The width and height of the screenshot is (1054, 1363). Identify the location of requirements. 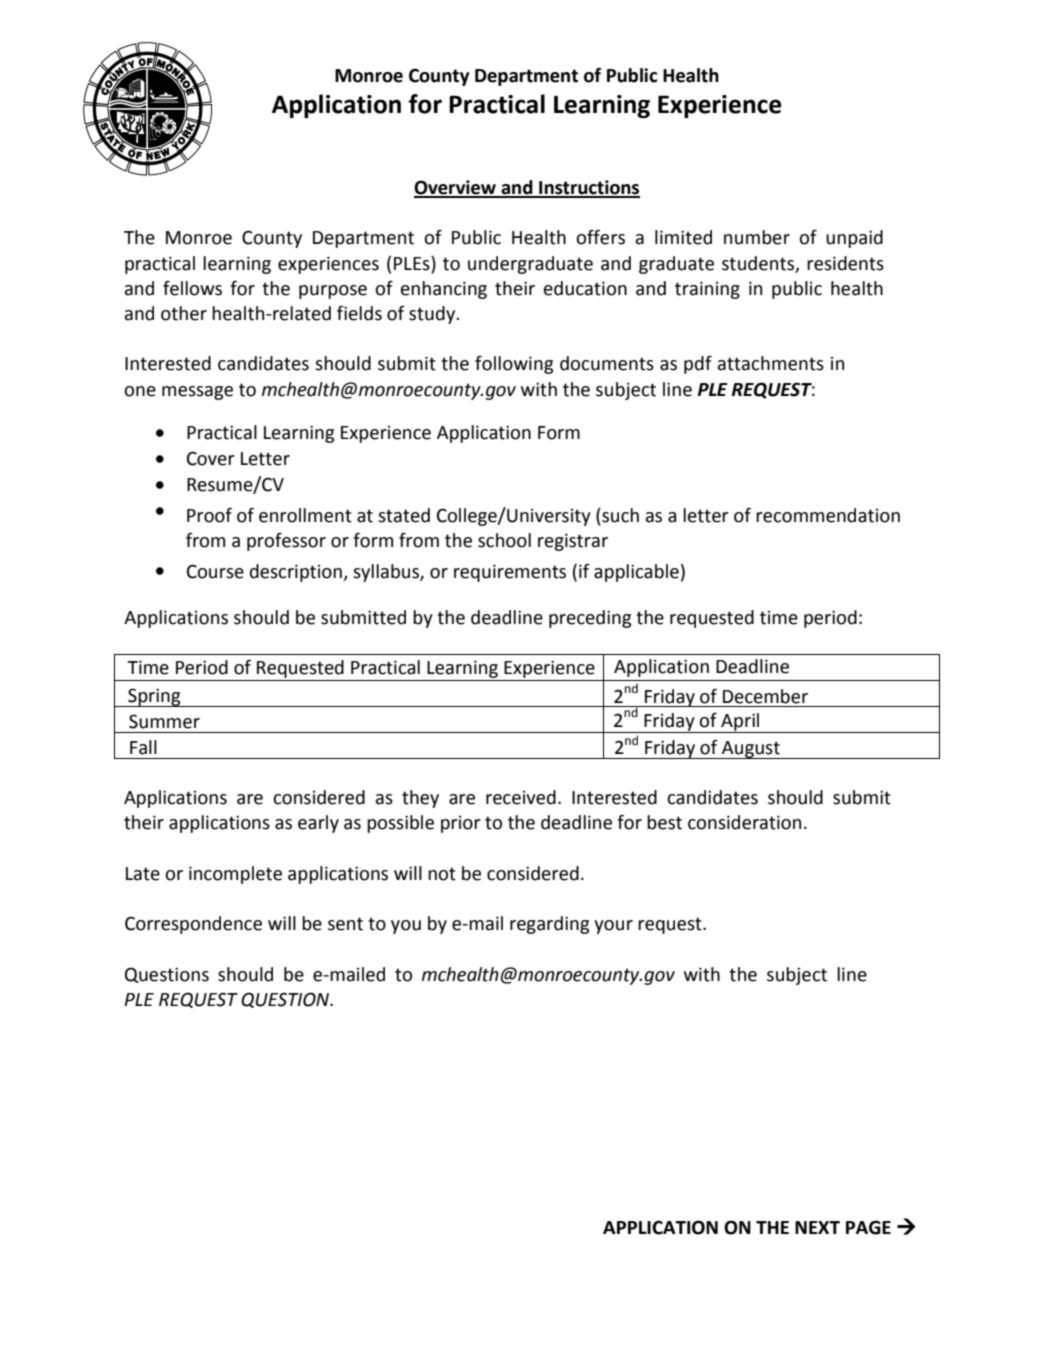
(510, 573).
